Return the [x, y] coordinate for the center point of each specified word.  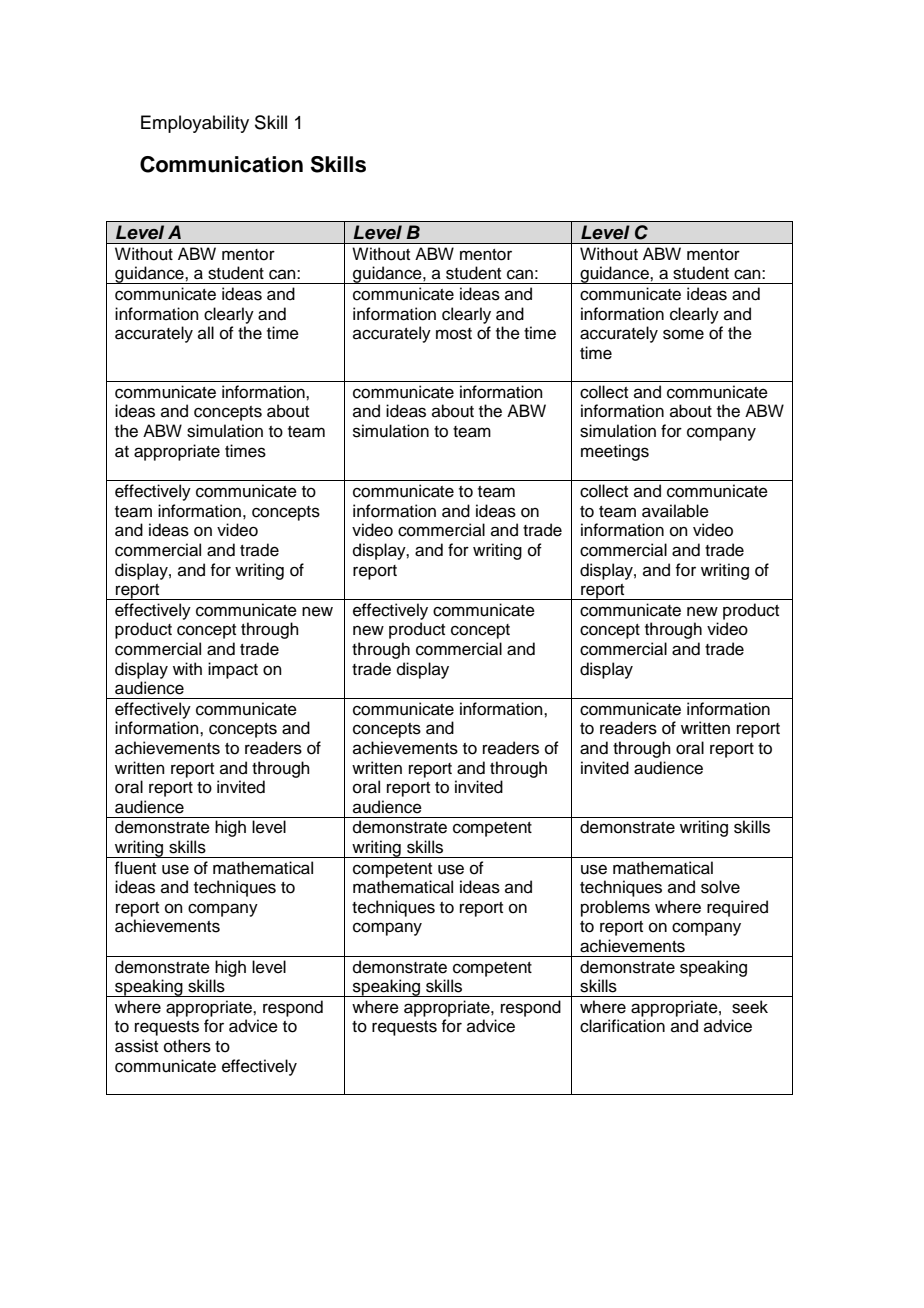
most [454, 334]
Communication [221, 164]
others [187, 1046]
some [683, 334]
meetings [615, 452]
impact [233, 670]
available [675, 511]
